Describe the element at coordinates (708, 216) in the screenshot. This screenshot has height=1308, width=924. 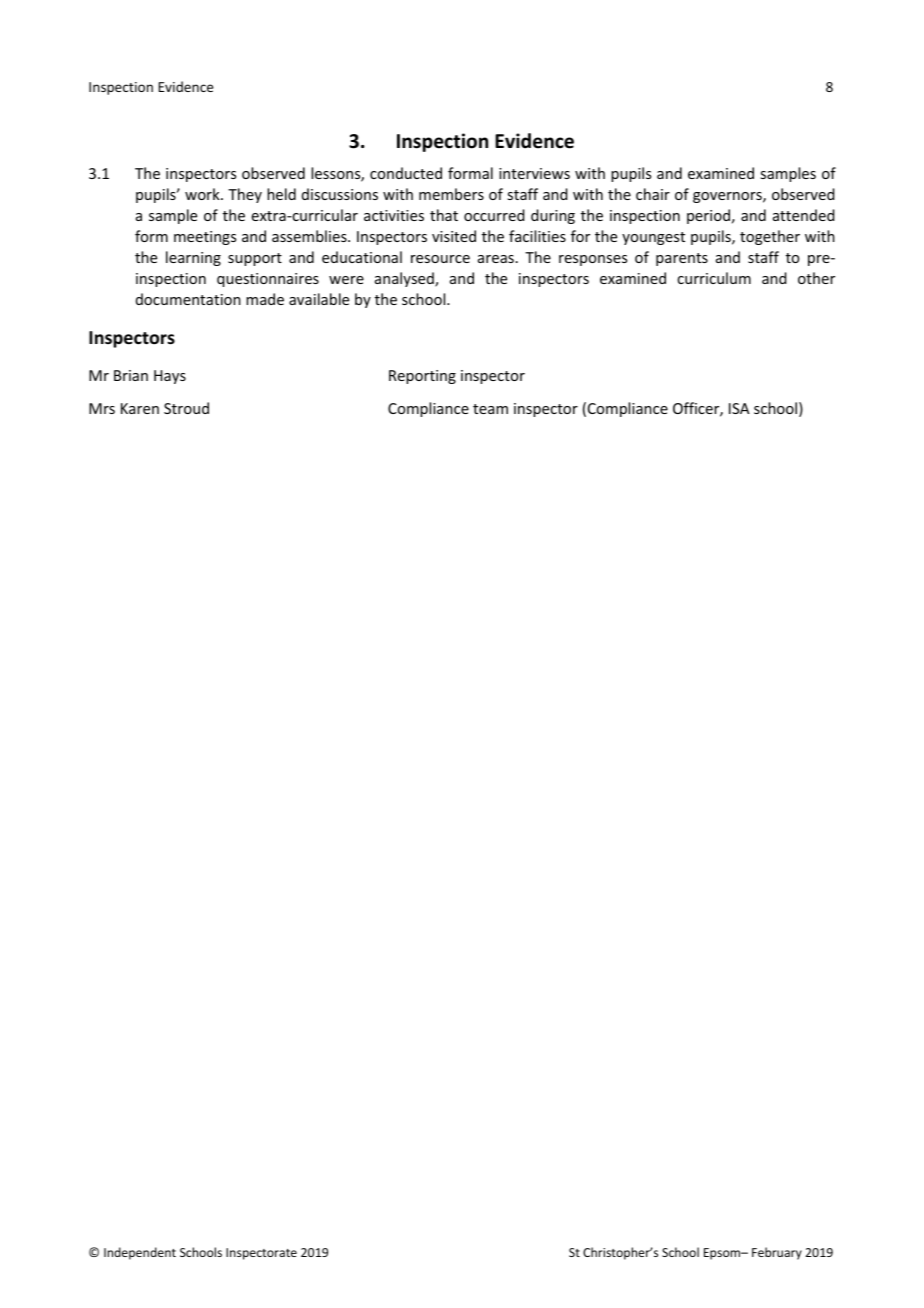
I see `period` at that location.
